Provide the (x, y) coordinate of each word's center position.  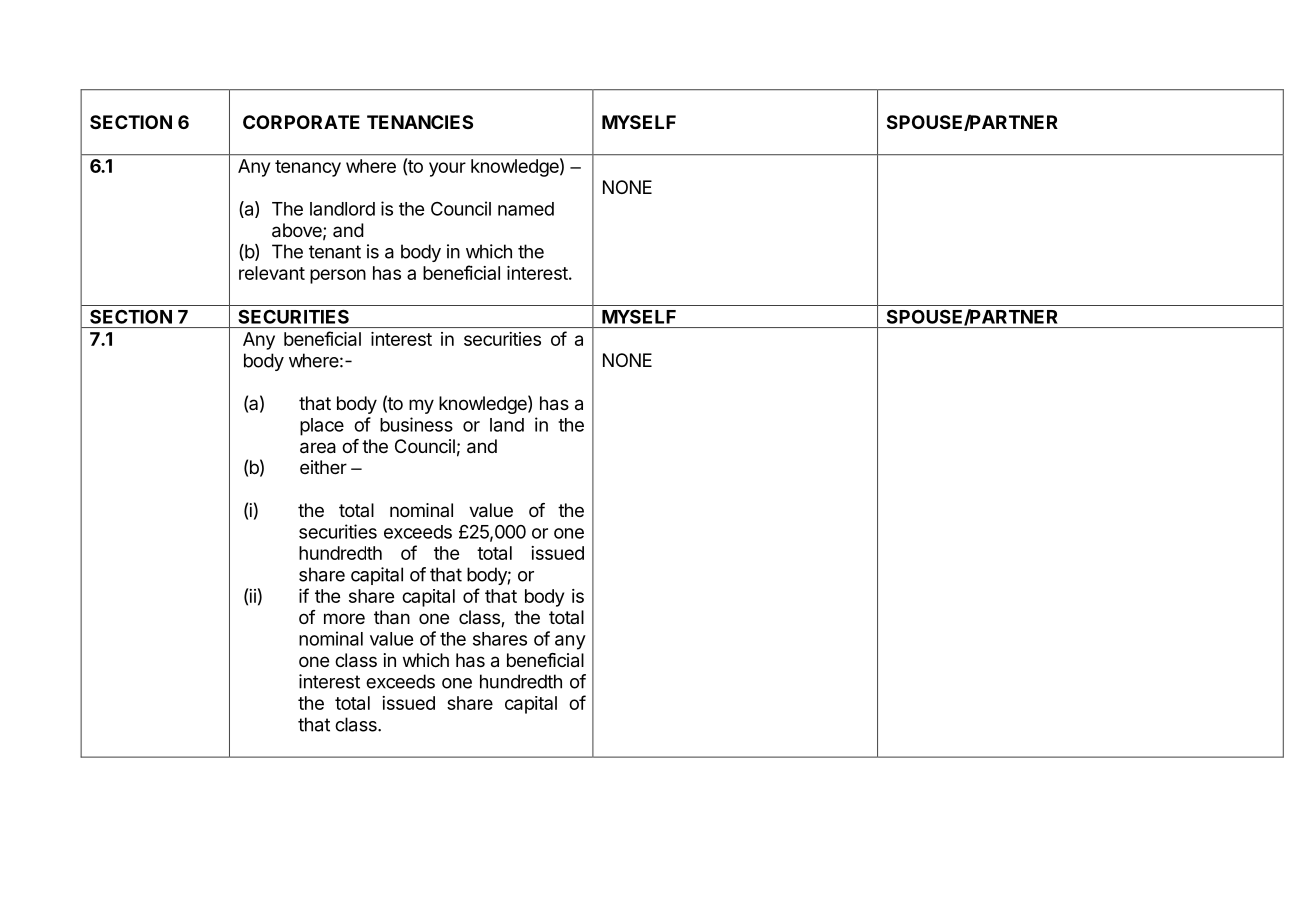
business (416, 424)
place (322, 427)
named (526, 209)
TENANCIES (420, 122)
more (344, 618)
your (447, 169)
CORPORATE (301, 122)
